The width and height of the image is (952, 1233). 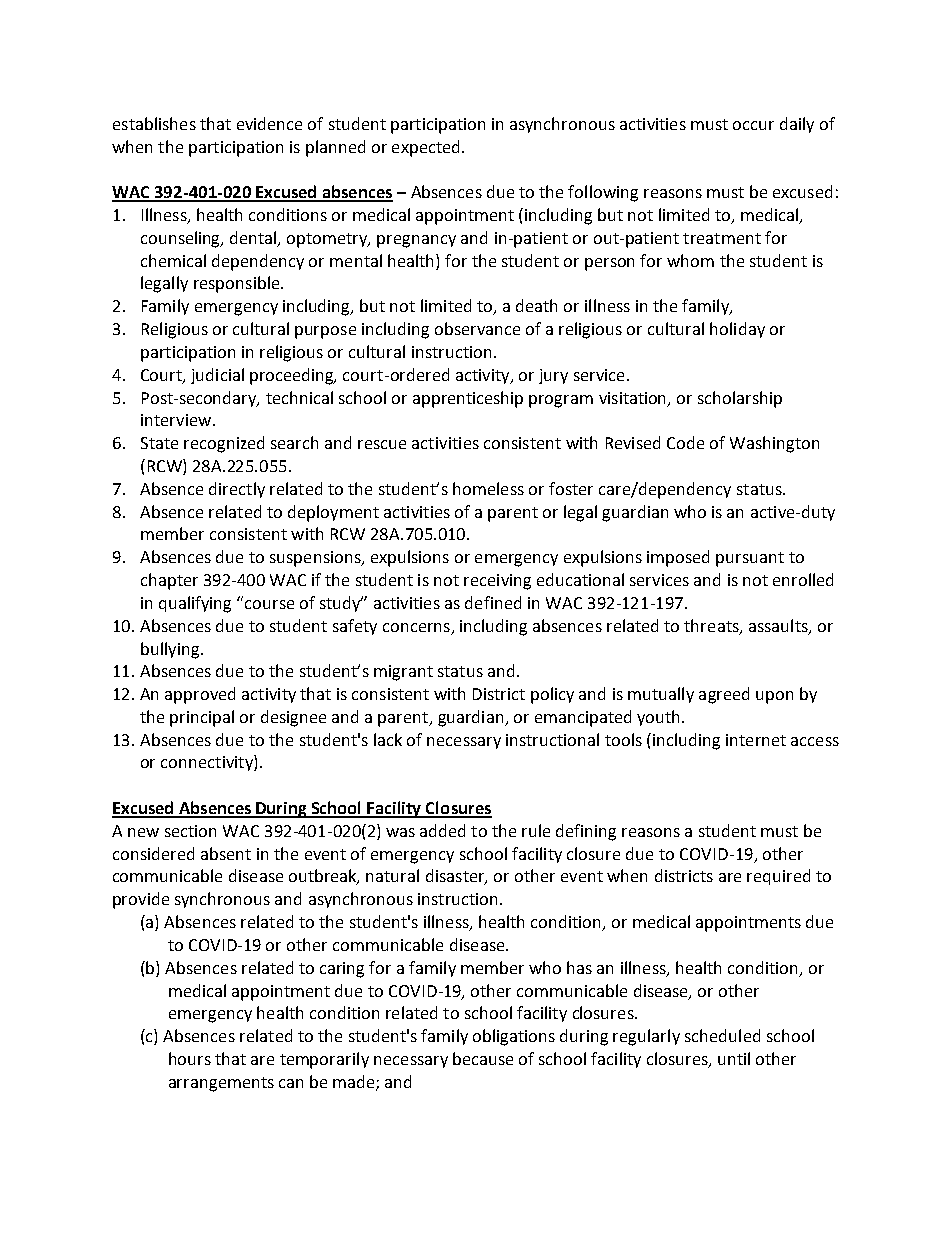 I want to click on absent, so click(x=226, y=853).
